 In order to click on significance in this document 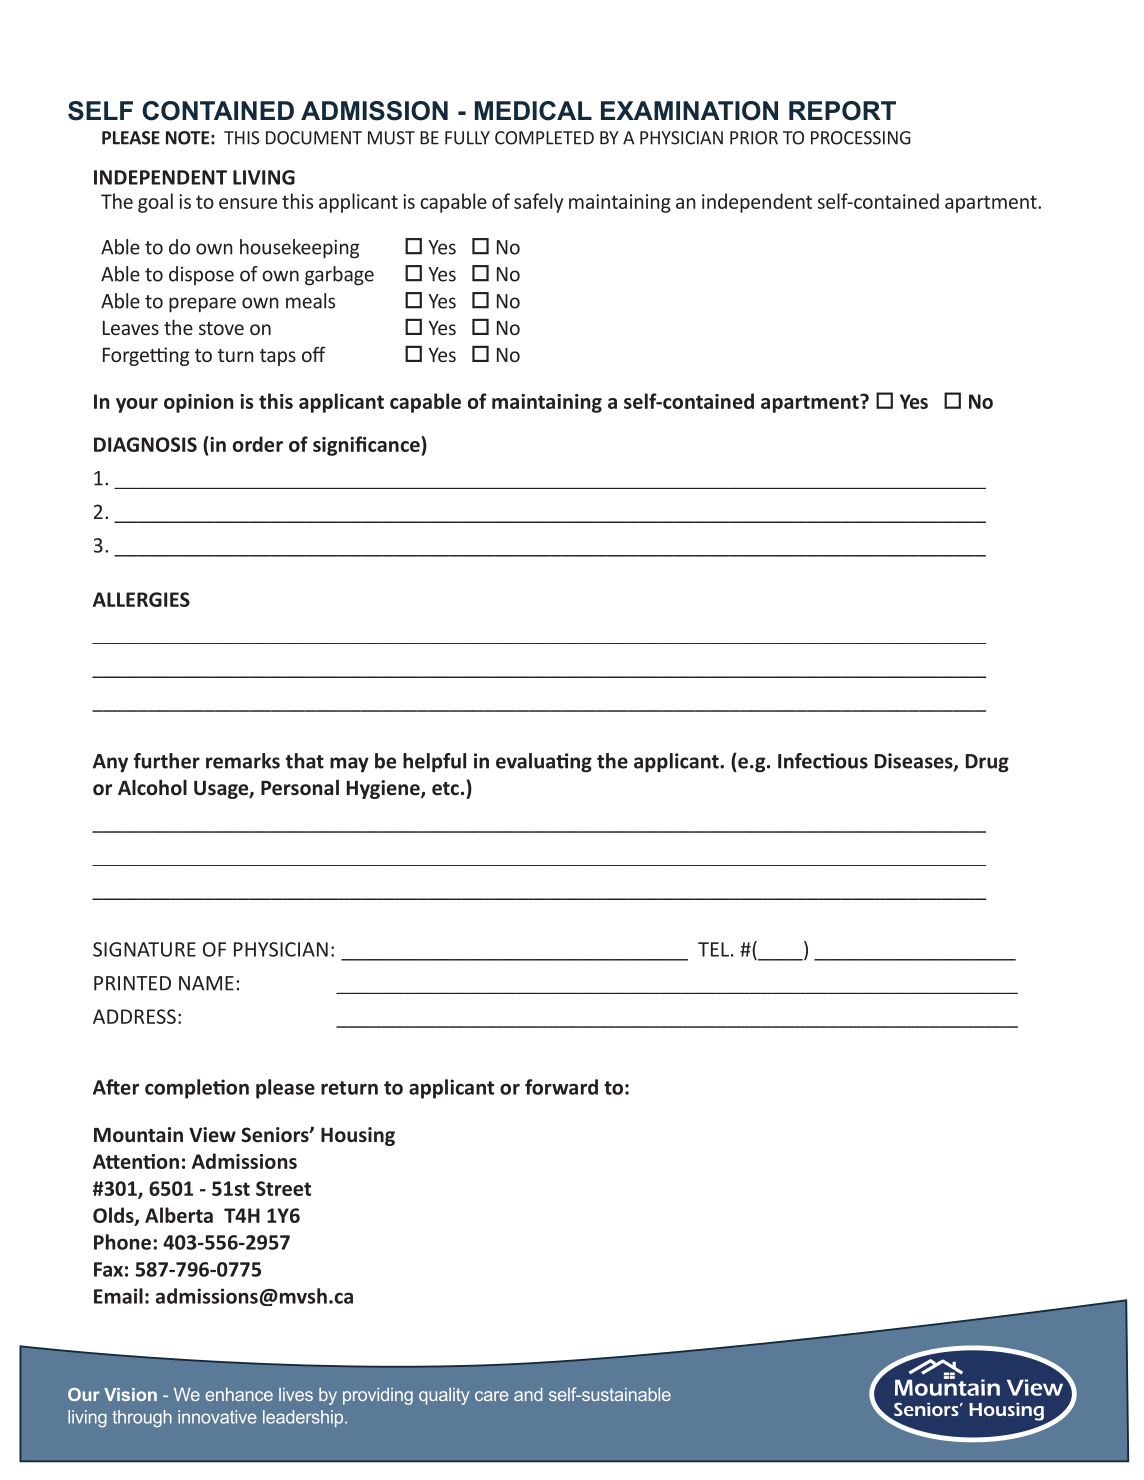, I will do `click(367, 446)`.
